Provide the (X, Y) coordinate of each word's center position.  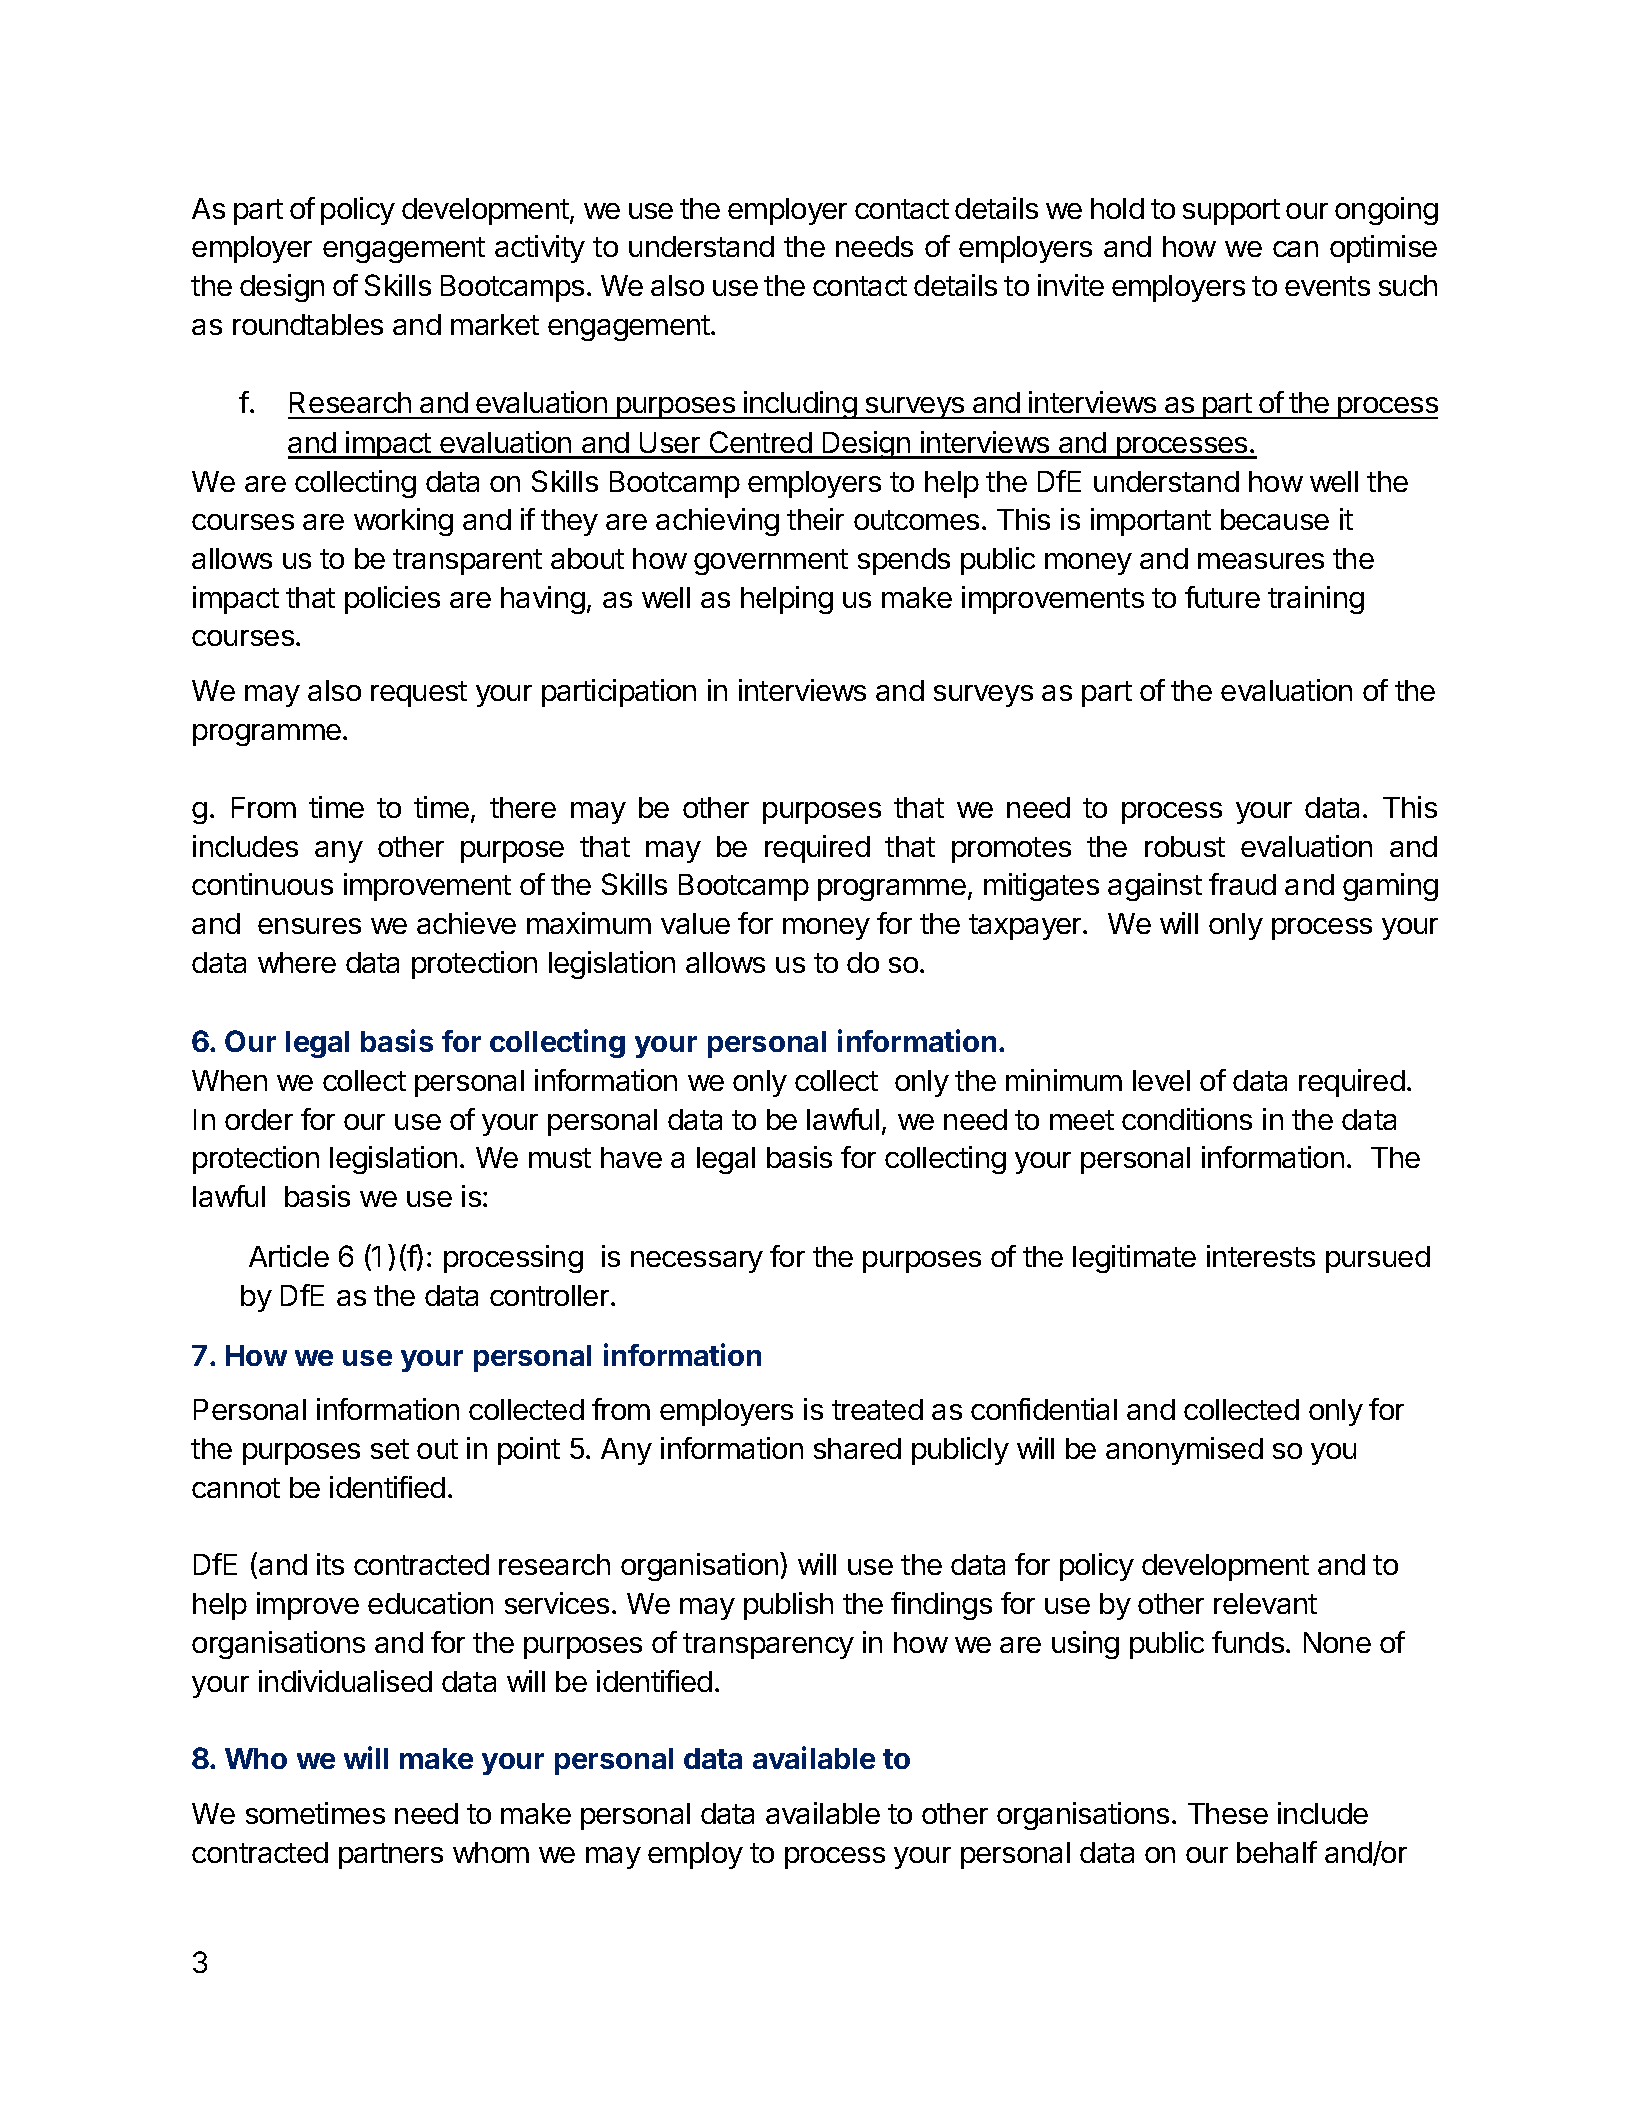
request (419, 694)
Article (289, 1256)
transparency (768, 1646)
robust (1185, 846)
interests (1261, 1256)
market (495, 324)
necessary (697, 1262)
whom (491, 1852)
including (800, 405)
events (1327, 286)
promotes (1011, 850)
